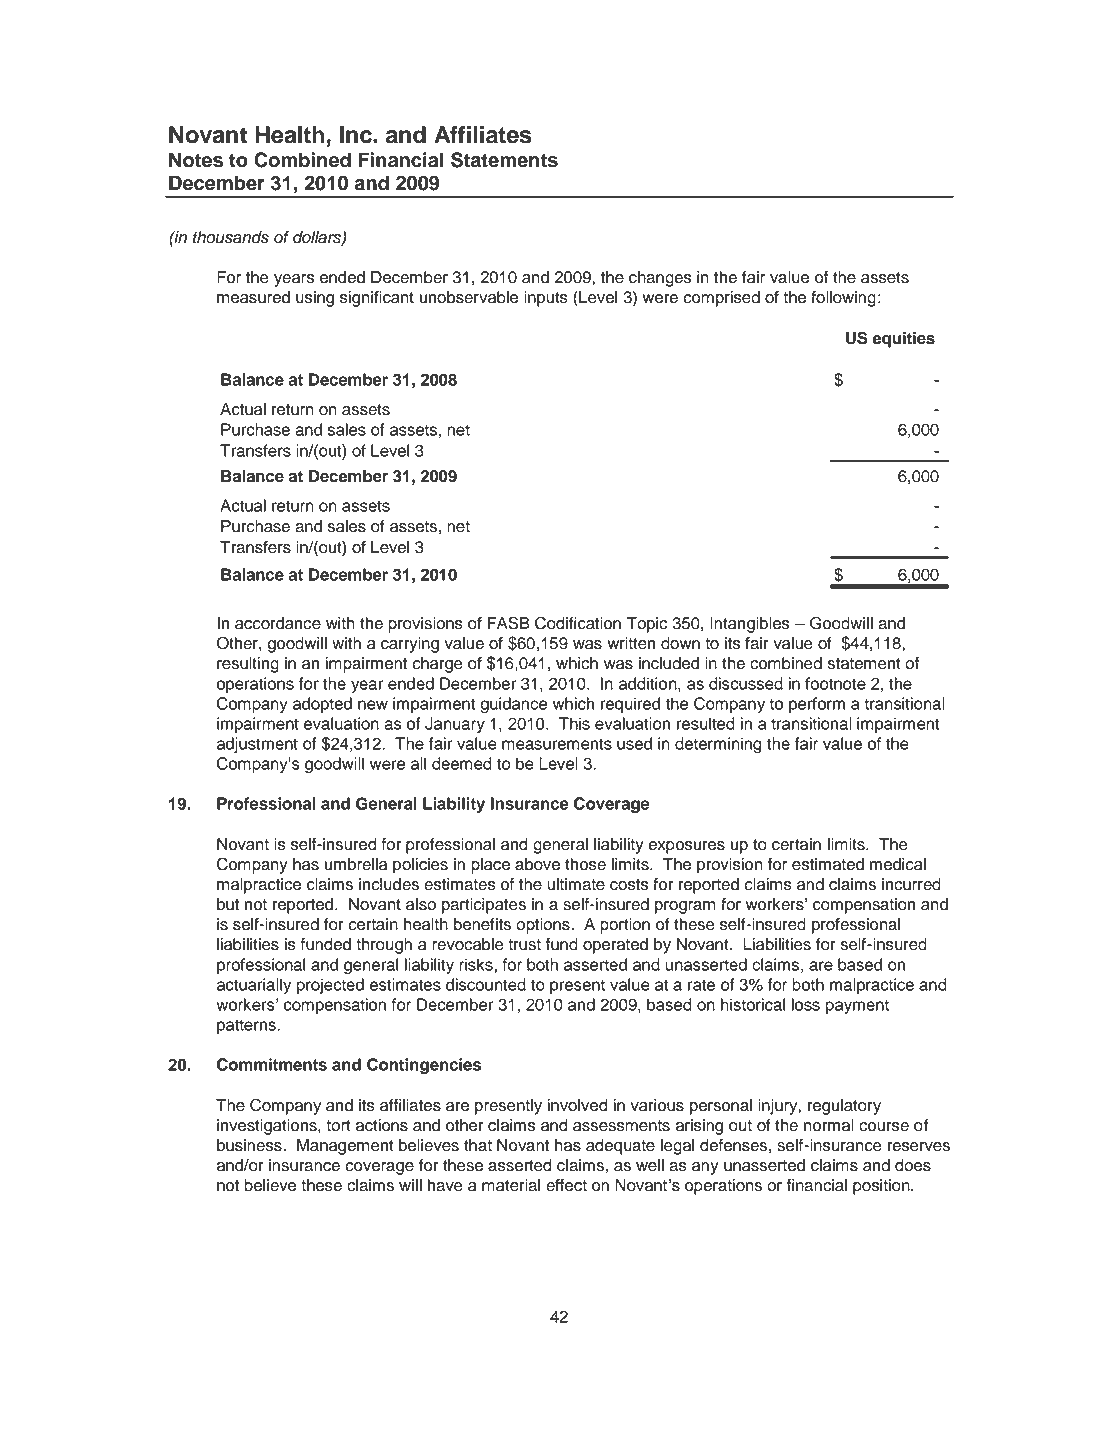 The image size is (1118, 1447). What do you see at coordinates (828, 864) in the image?
I see `estimated` at bounding box center [828, 864].
